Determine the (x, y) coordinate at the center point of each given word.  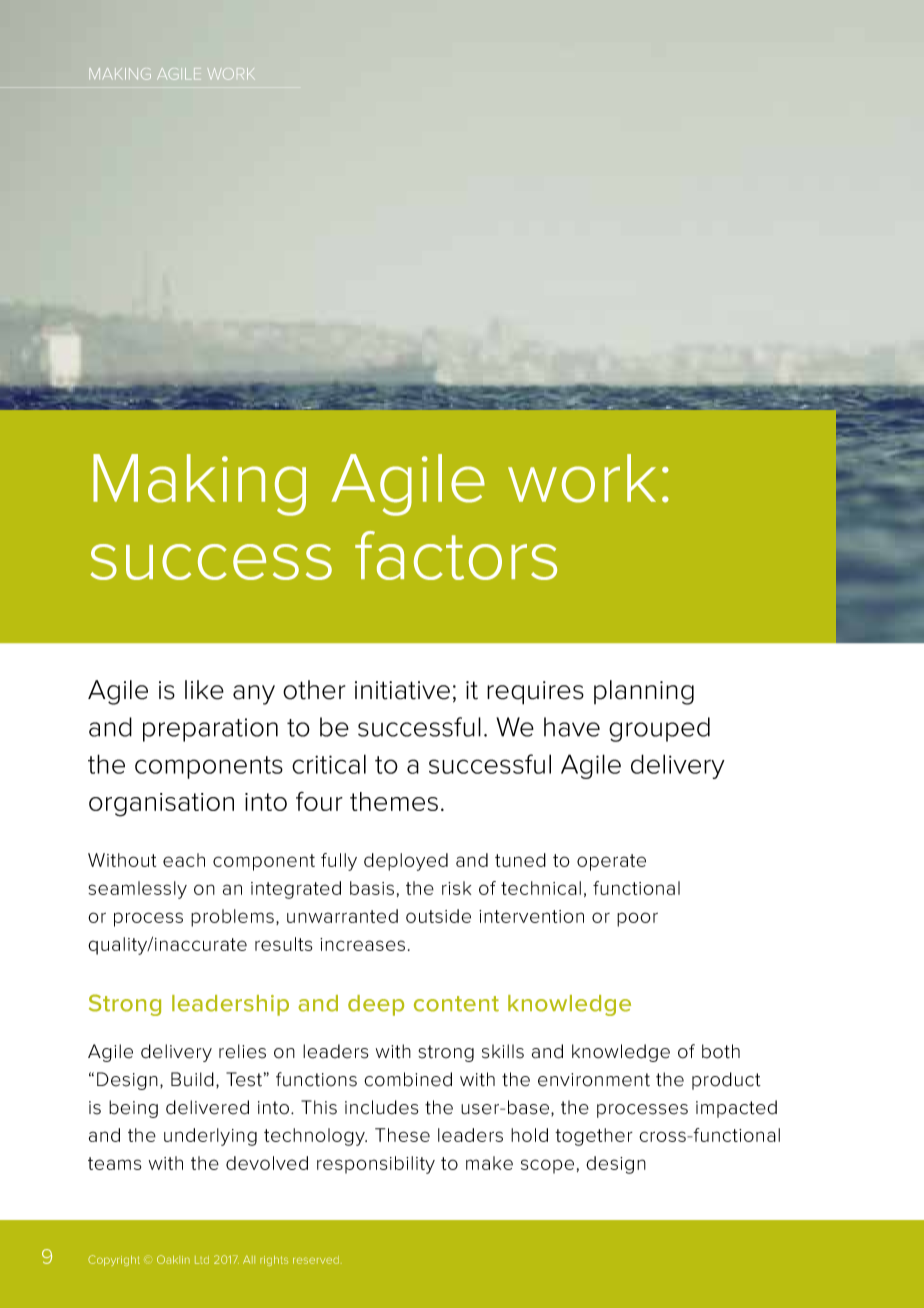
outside (438, 916)
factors (456, 555)
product (726, 1081)
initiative (402, 690)
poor (637, 919)
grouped (659, 729)
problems (232, 918)
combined (408, 1079)
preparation (210, 730)
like (204, 690)
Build (192, 1079)
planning (644, 692)
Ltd (202, 1260)
